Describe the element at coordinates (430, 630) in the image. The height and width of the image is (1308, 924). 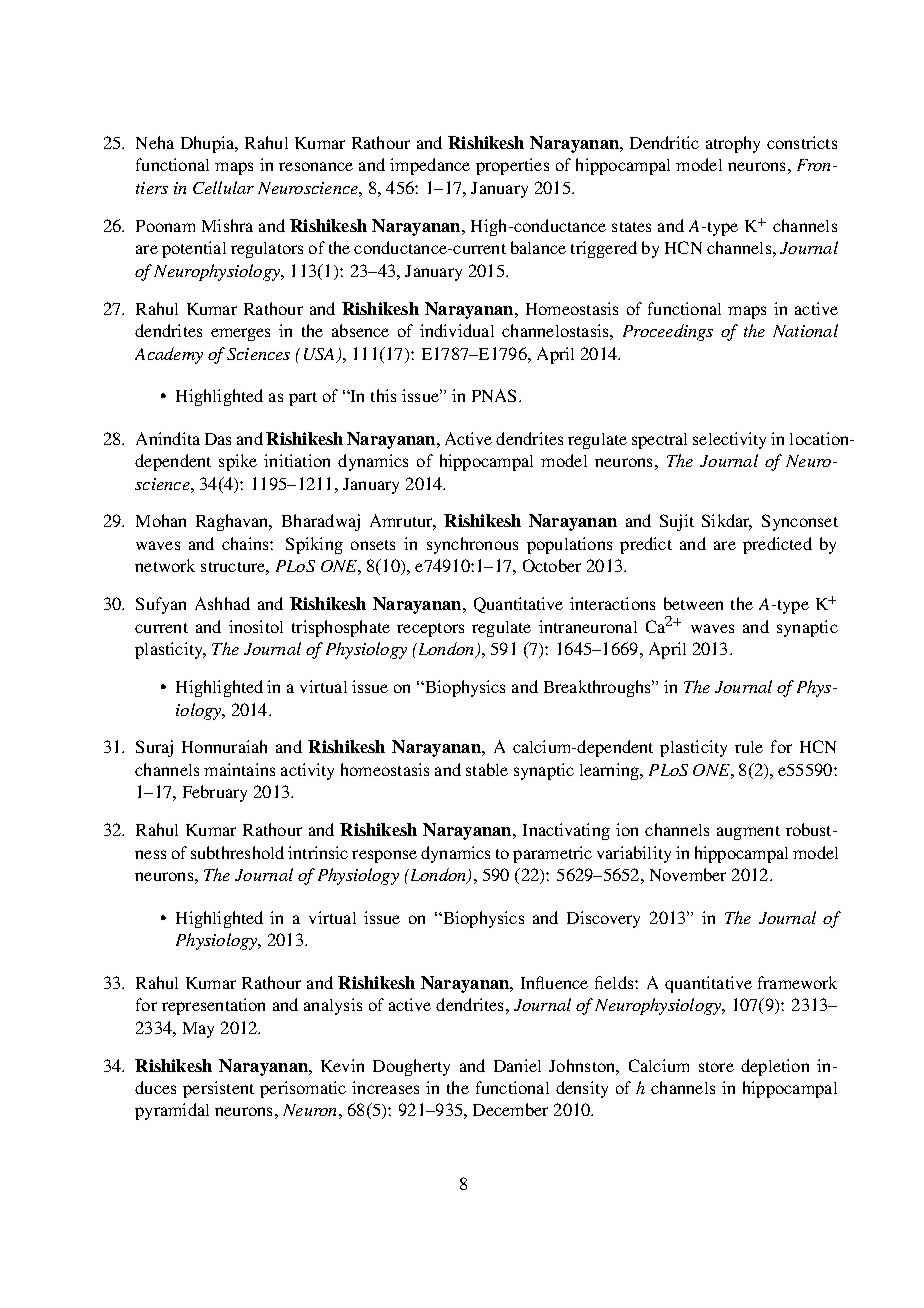
I see `receptors` at that location.
